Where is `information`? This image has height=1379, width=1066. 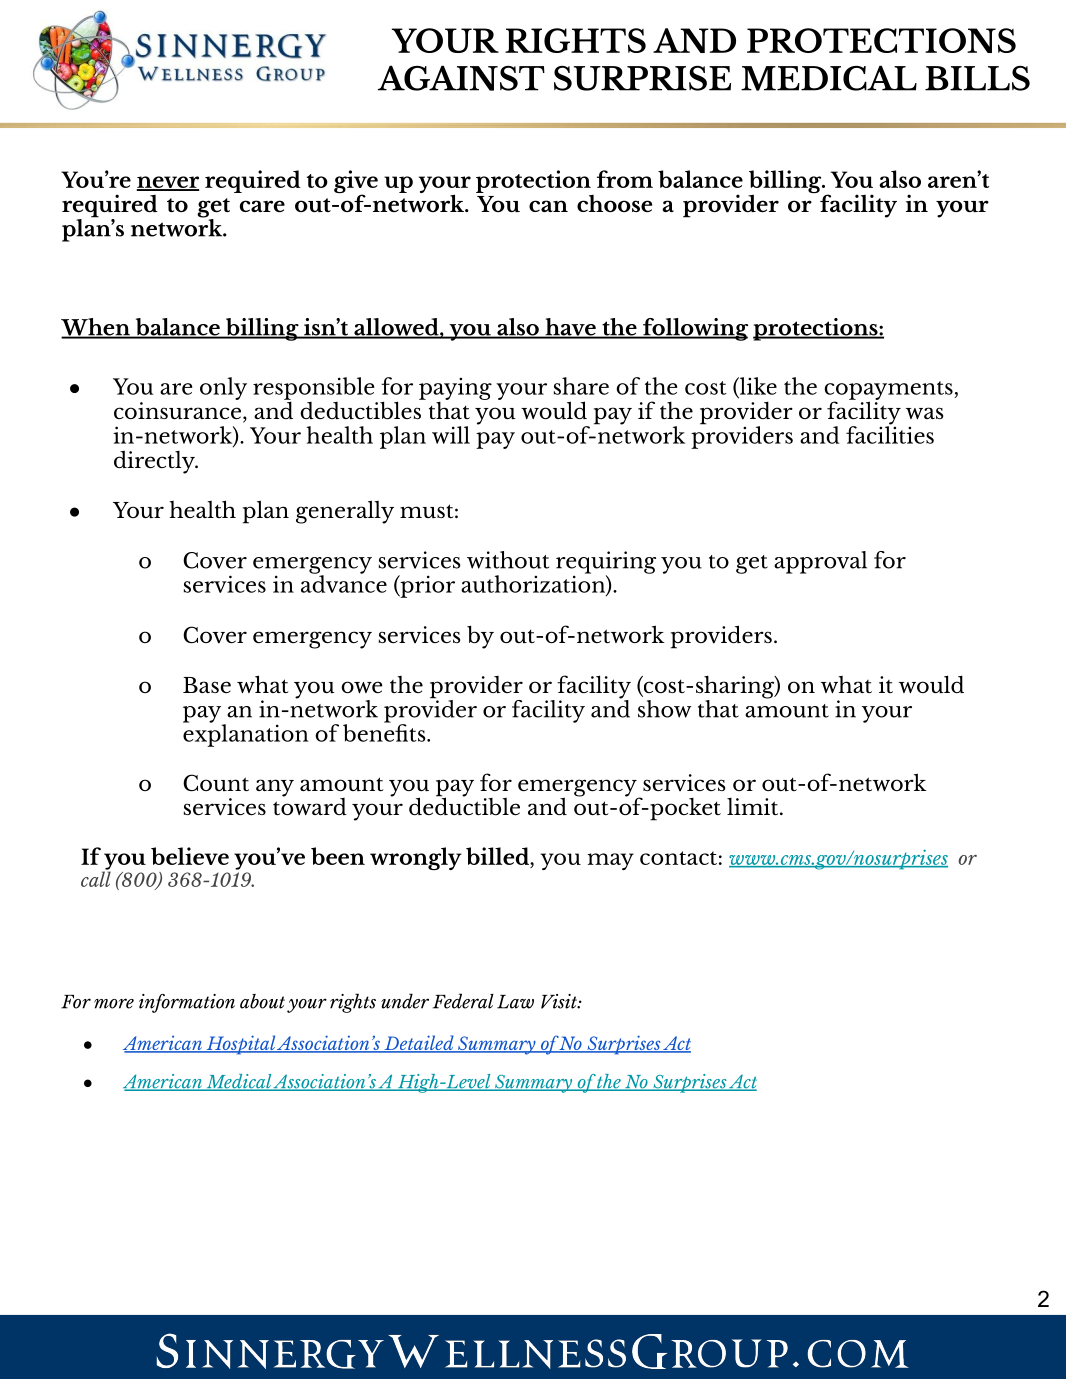
information is located at coordinates (187, 1003).
